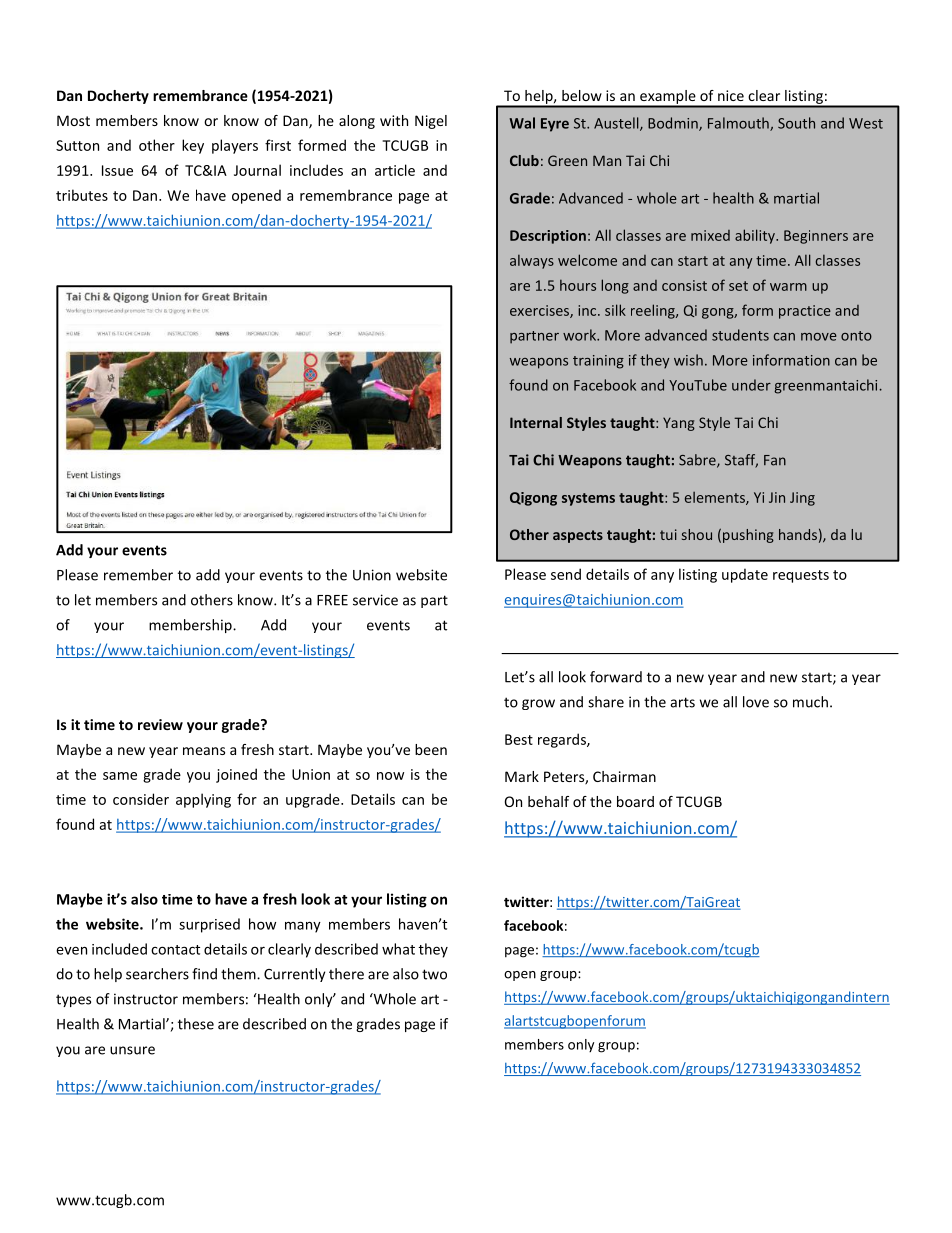 Image resolution: width=952 pixels, height=1233 pixels. Describe the element at coordinates (431, 122) in the page. I see `Nigel` at that location.
